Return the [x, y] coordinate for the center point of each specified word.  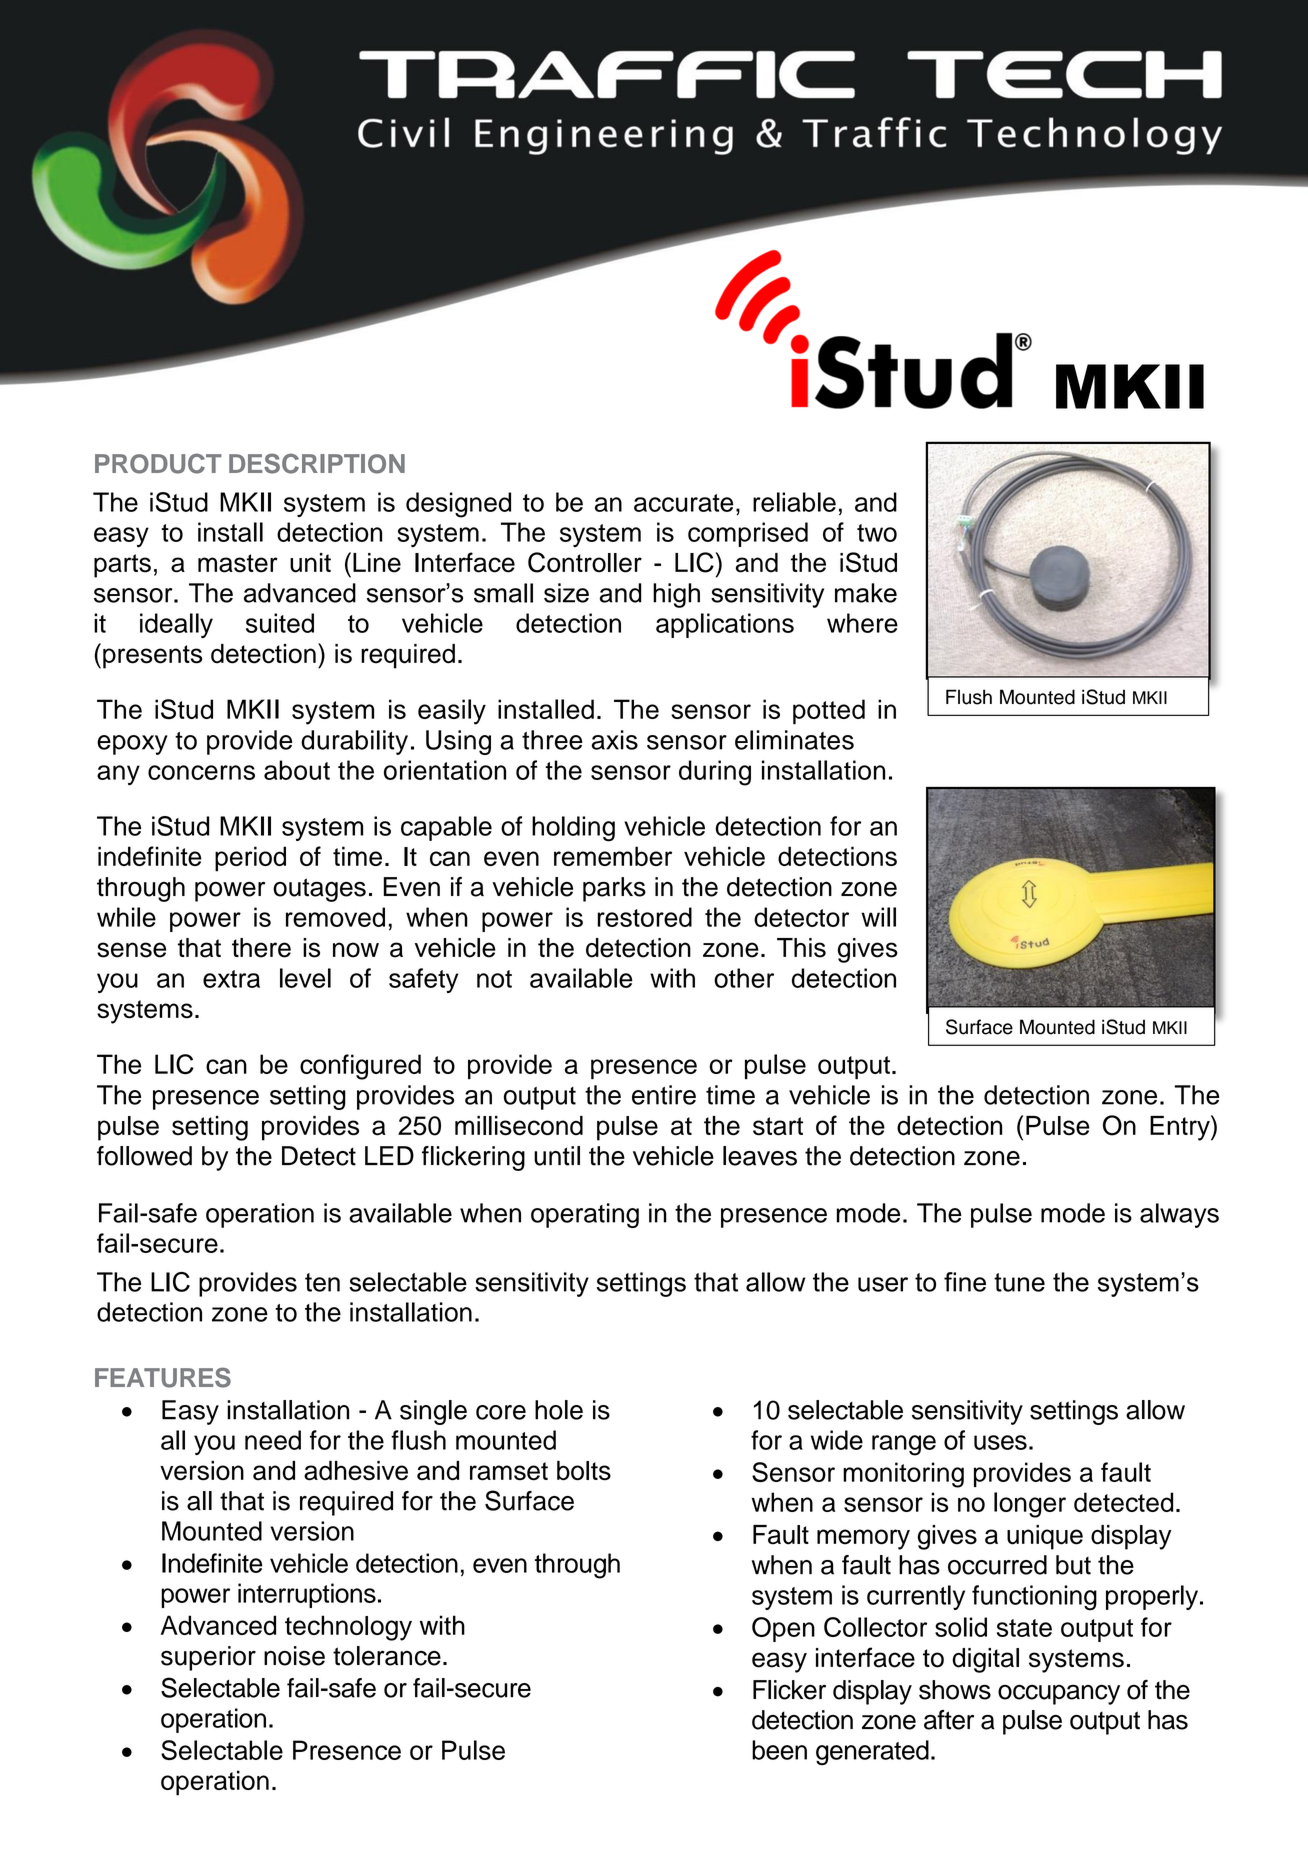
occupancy [1059, 1694]
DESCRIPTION [317, 463]
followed [144, 1156]
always [1179, 1215]
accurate [683, 503]
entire [664, 1095]
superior [208, 1658]
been [779, 1750]
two [877, 533]
